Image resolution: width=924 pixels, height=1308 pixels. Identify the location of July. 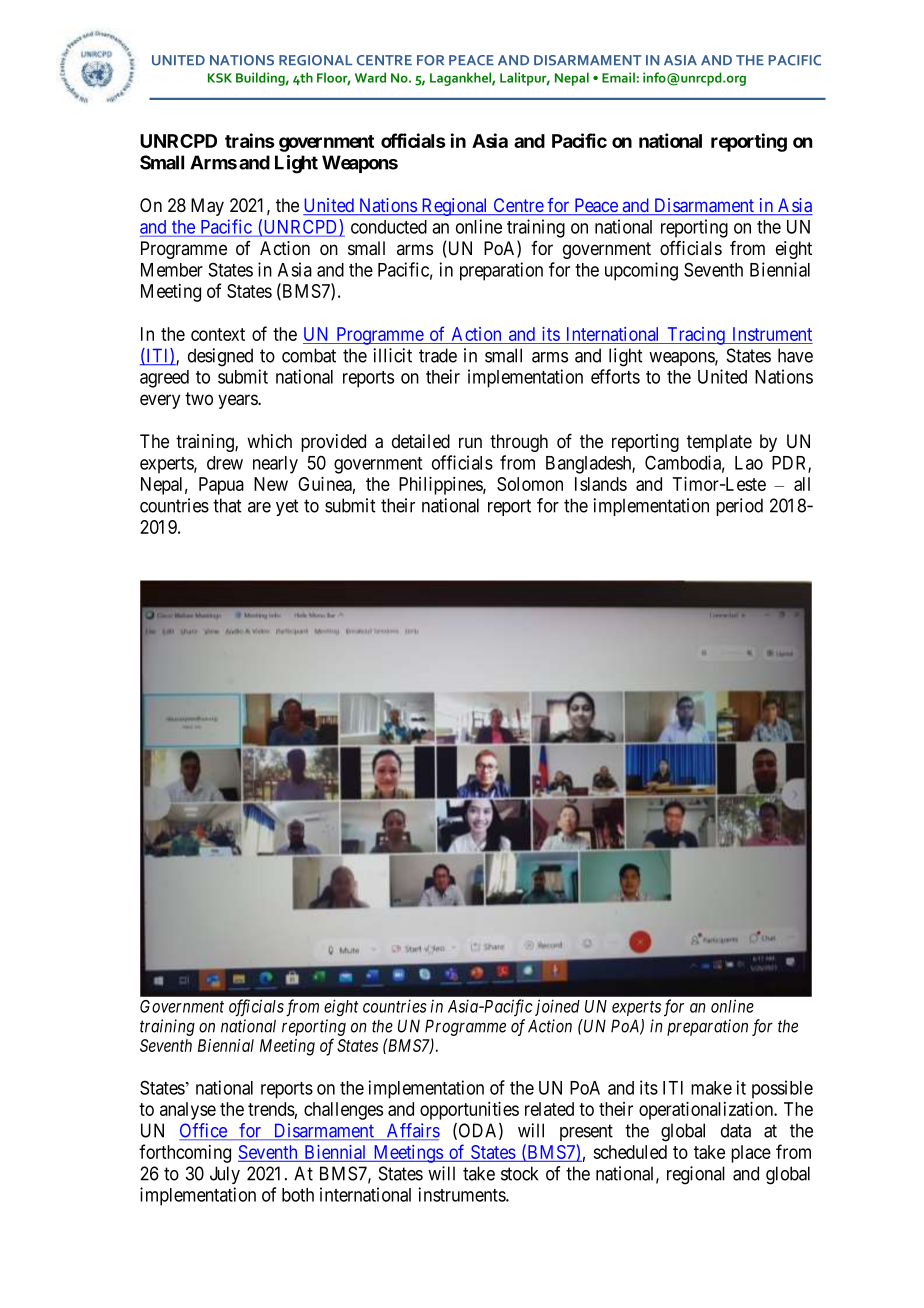
(225, 1175).
